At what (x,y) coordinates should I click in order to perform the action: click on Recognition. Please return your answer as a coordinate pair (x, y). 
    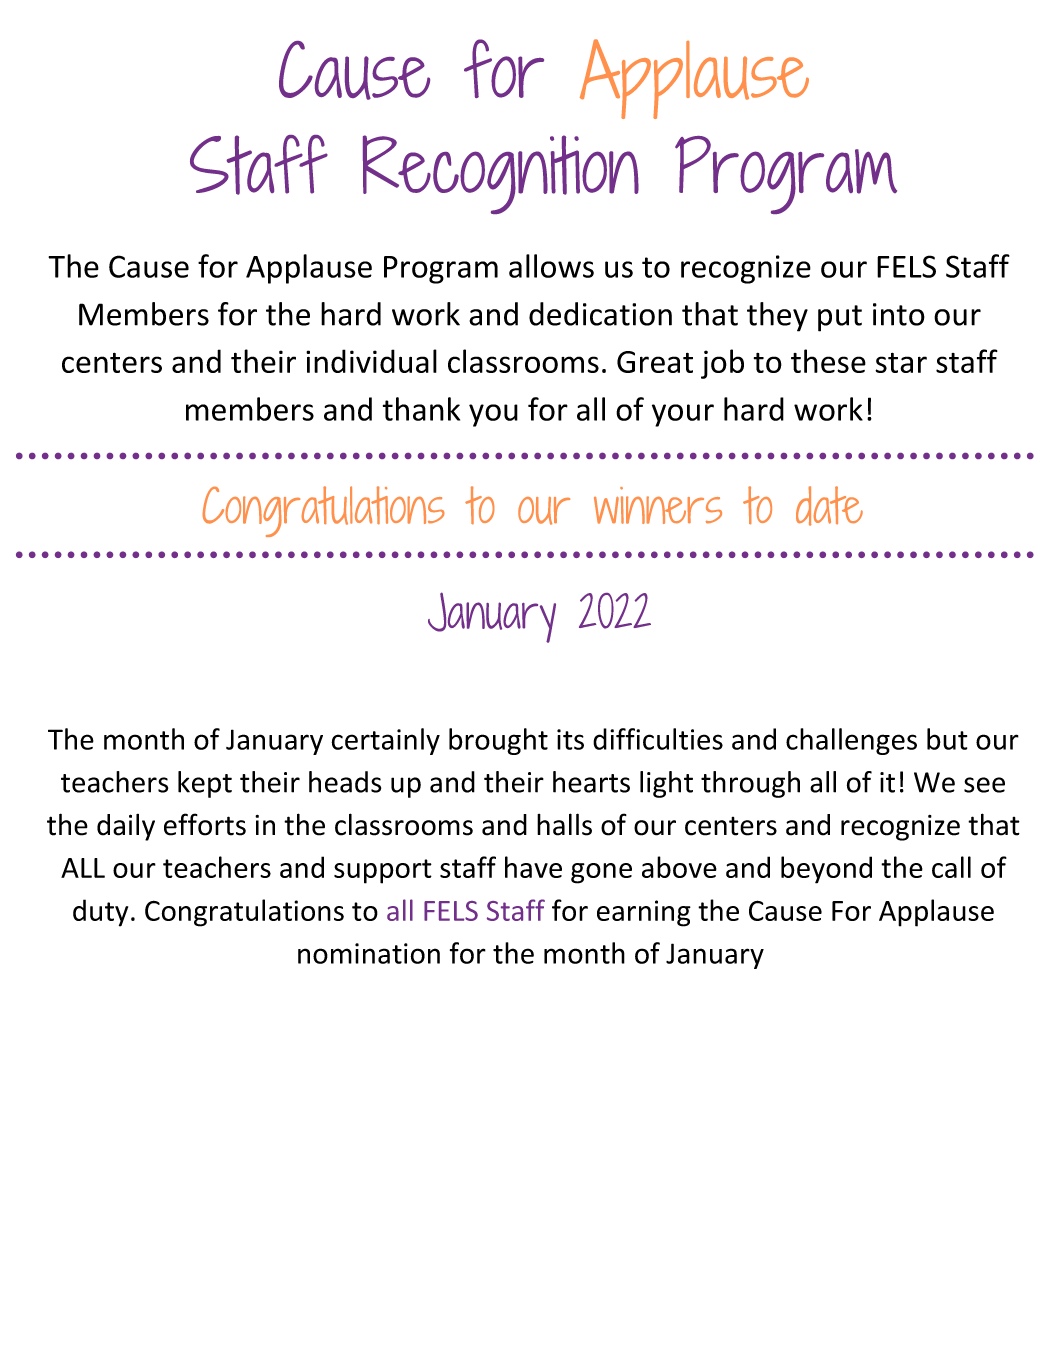
    Looking at the image, I should click on (501, 174).
